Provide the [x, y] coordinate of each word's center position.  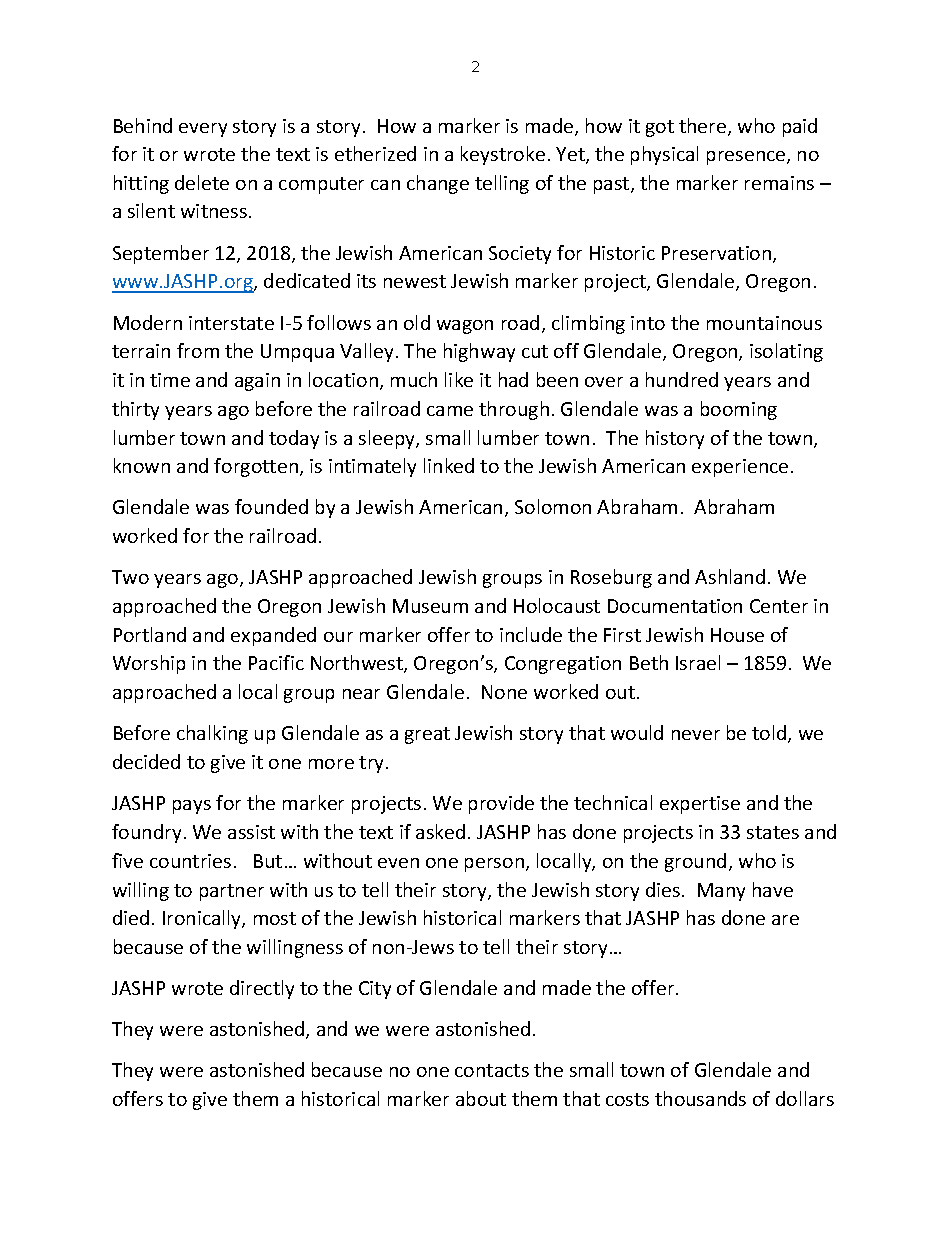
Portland [150, 634]
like [459, 379]
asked [440, 831]
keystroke [503, 155]
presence [747, 158]
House [737, 635]
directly [262, 989]
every [203, 130]
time [170, 380]
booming [739, 410]
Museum [430, 606]
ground [695, 862]
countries [190, 861]
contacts [492, 1070]
